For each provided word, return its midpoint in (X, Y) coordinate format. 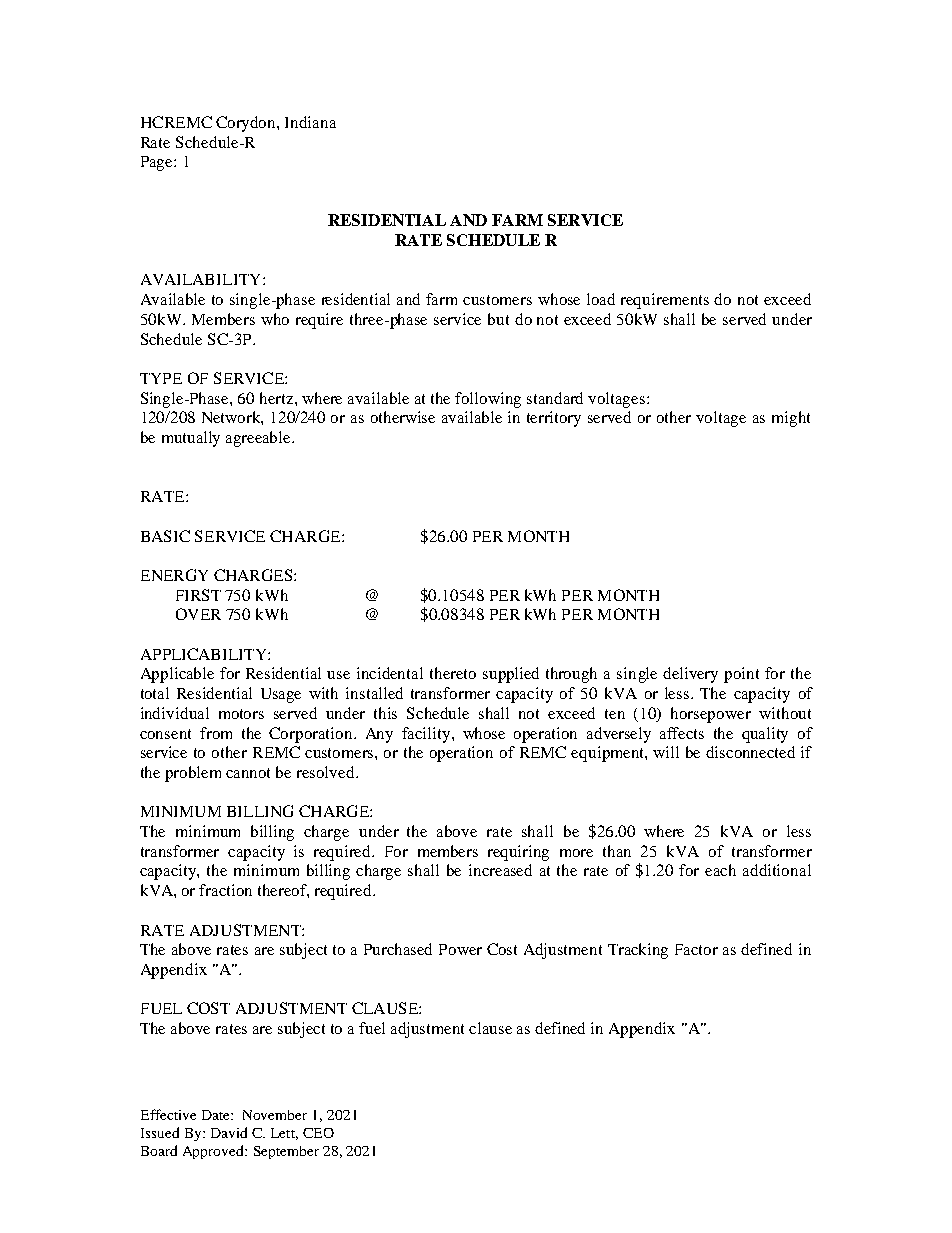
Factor (696, 949)
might (791, 419)
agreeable (259, 439)
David (229, 1132)
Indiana (310, 122)
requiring (518, 853)
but (498, 319)
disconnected (750, 752)
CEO (318, 1133)
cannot (248, 773)
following (488, 400)
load (601, 299)
